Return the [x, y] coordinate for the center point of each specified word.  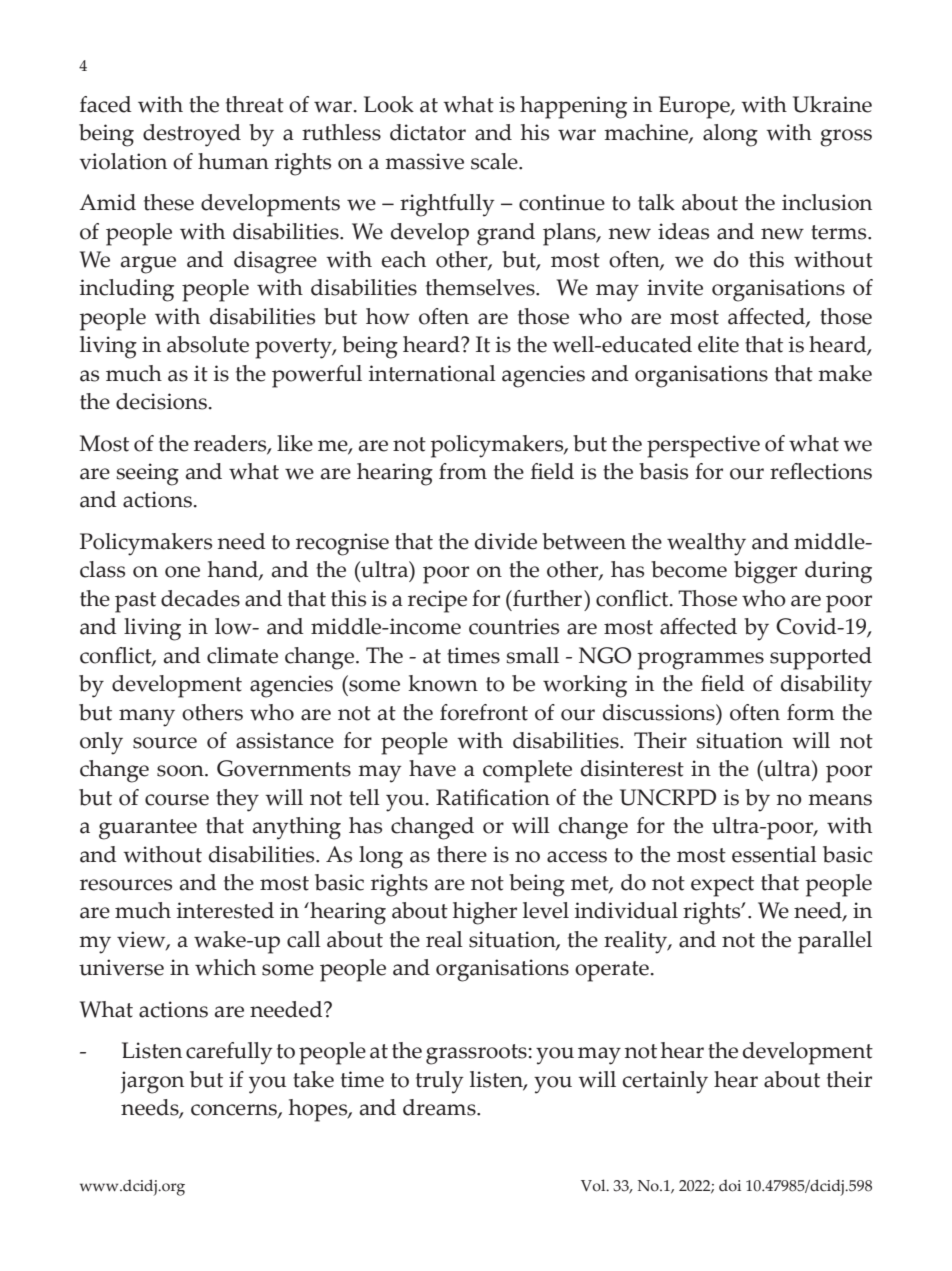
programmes [700, 661]
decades [200, 598]
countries [514, 626]
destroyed [192, 135]
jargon [152, 1082]
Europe [695, 107]
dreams [440, 1107]
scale [495, 161]
